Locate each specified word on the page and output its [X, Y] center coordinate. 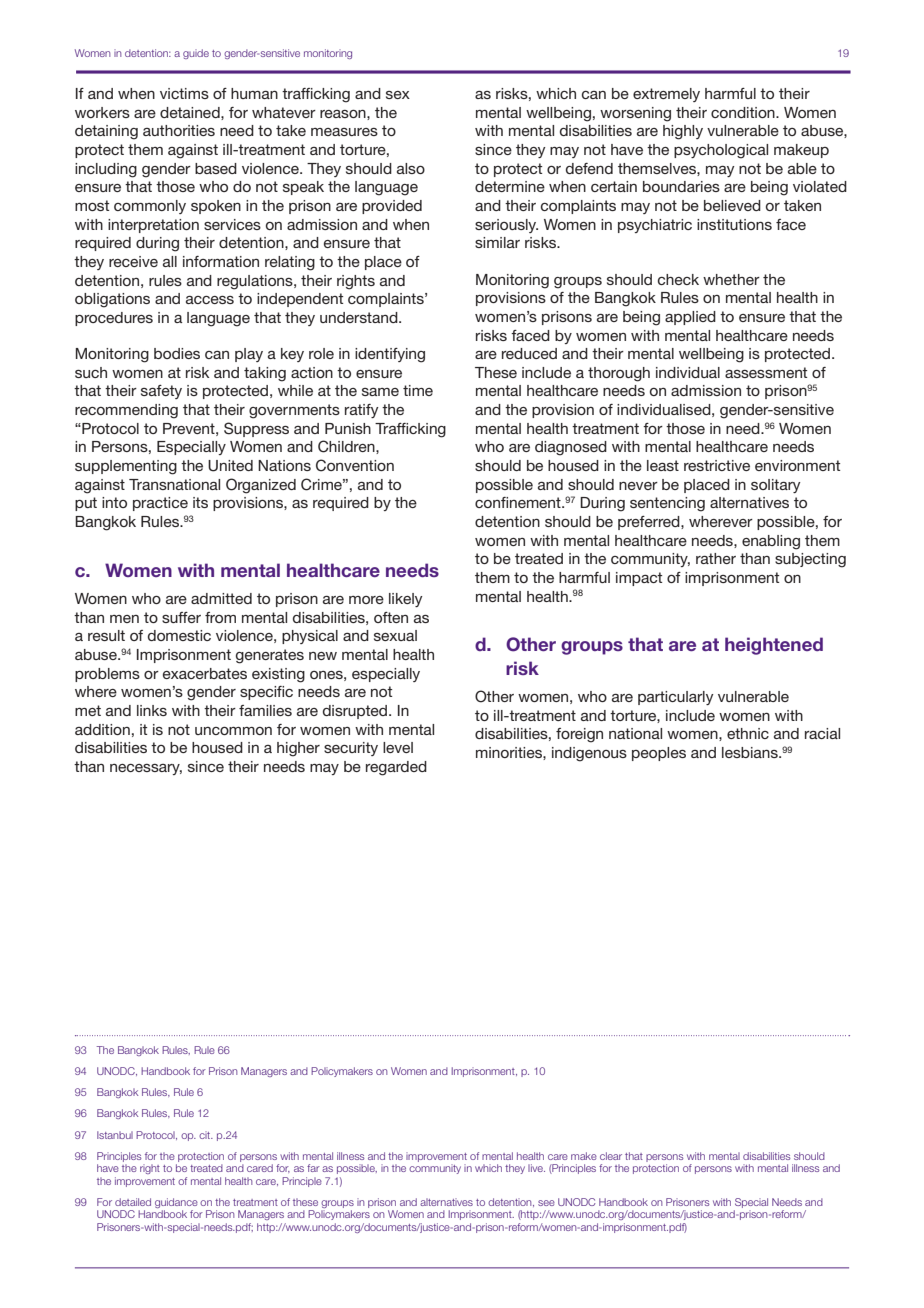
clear [611, 1156]
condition [744, 112]
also [411, 168]
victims [184, 93]
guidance [176, 1204]
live [536, 1168]
